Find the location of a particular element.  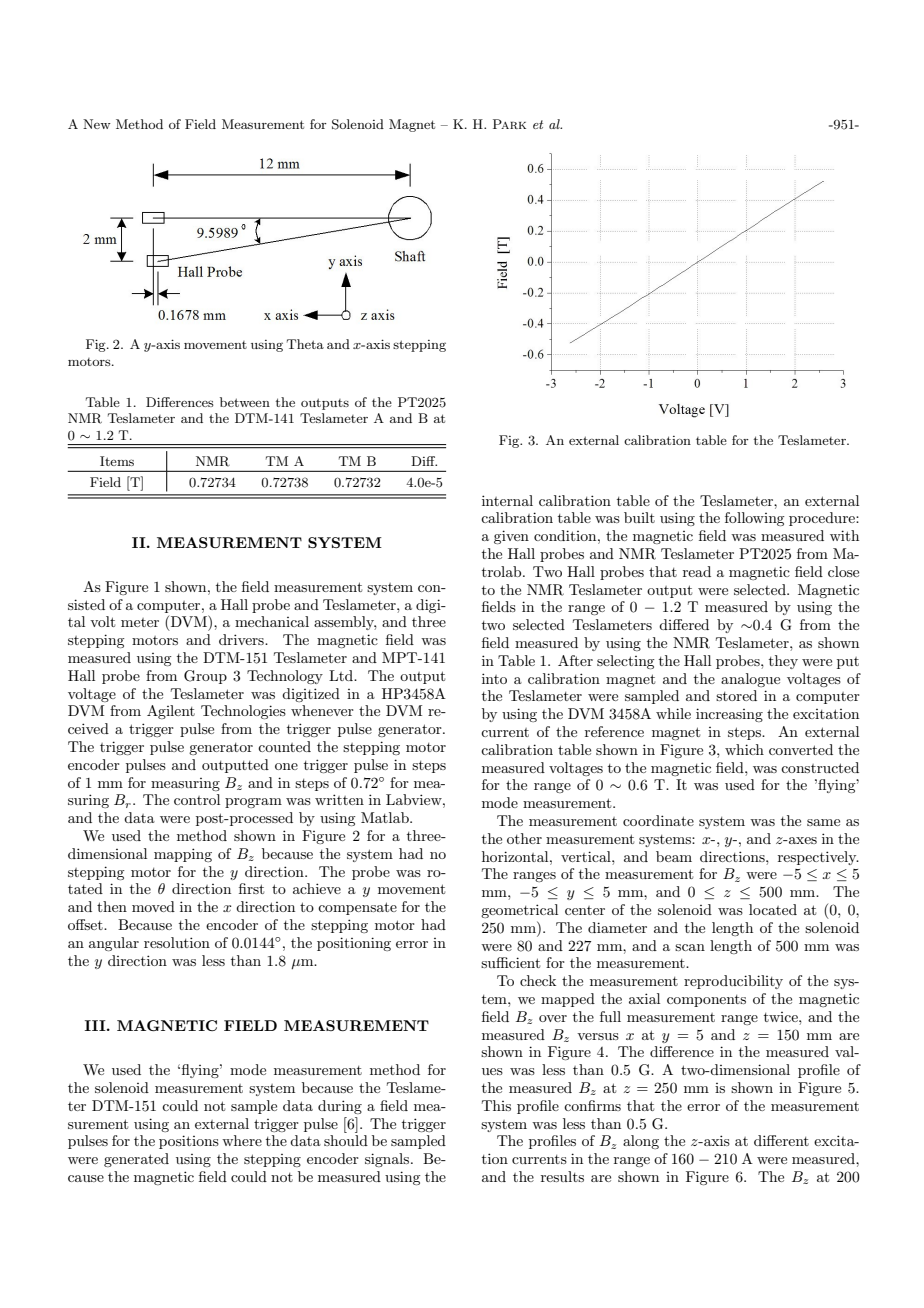

Items is located at coordinates (117, 461).
